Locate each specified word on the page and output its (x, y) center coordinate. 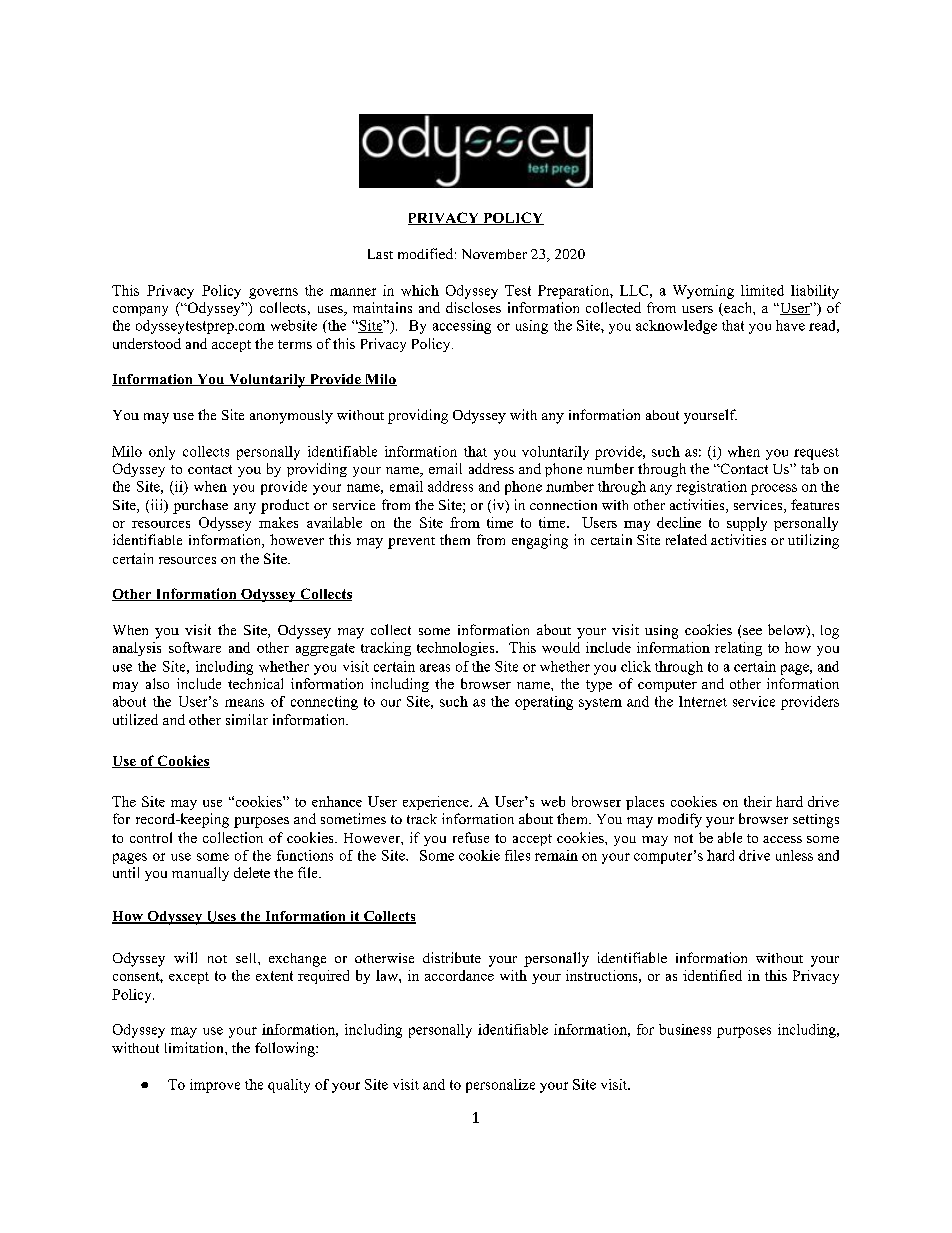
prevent (411, 543)
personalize (500, 1086)
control (151, 837)
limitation (195, 1047)
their (758, 801)
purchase (200, 506)
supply (747, 524)
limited (762, 290)
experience (437, 803)
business (685, 1029)
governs (273, 293)
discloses (473, 307)
